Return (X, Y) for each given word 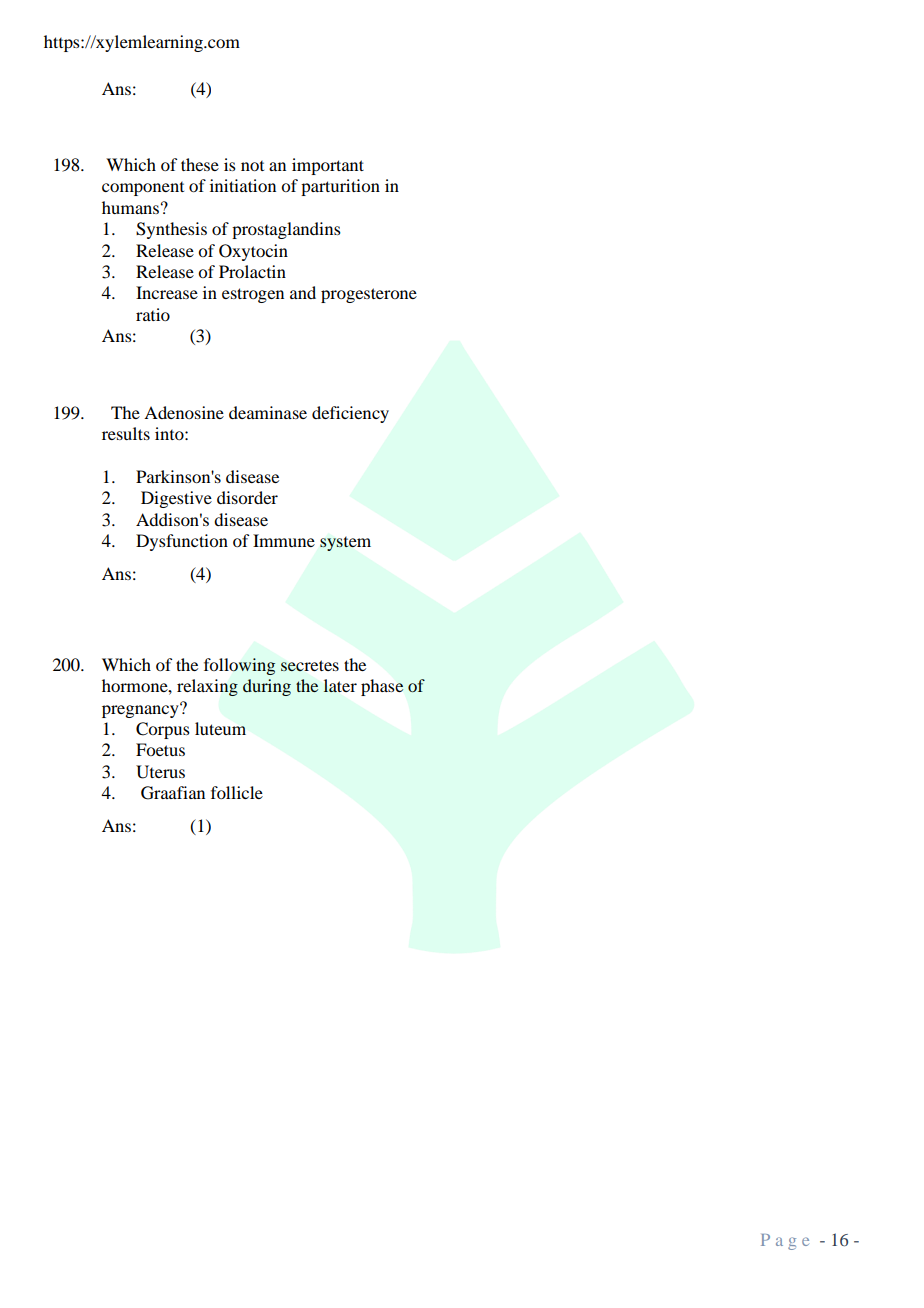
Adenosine (184, 412)
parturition (340, 187)
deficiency (350, 414)
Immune (284, 540)
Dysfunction (182, 542)
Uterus (160, 772)
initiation (243, 185)
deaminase (268, 412)
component (143, 189)
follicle (237, 792)
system (345, 544)
